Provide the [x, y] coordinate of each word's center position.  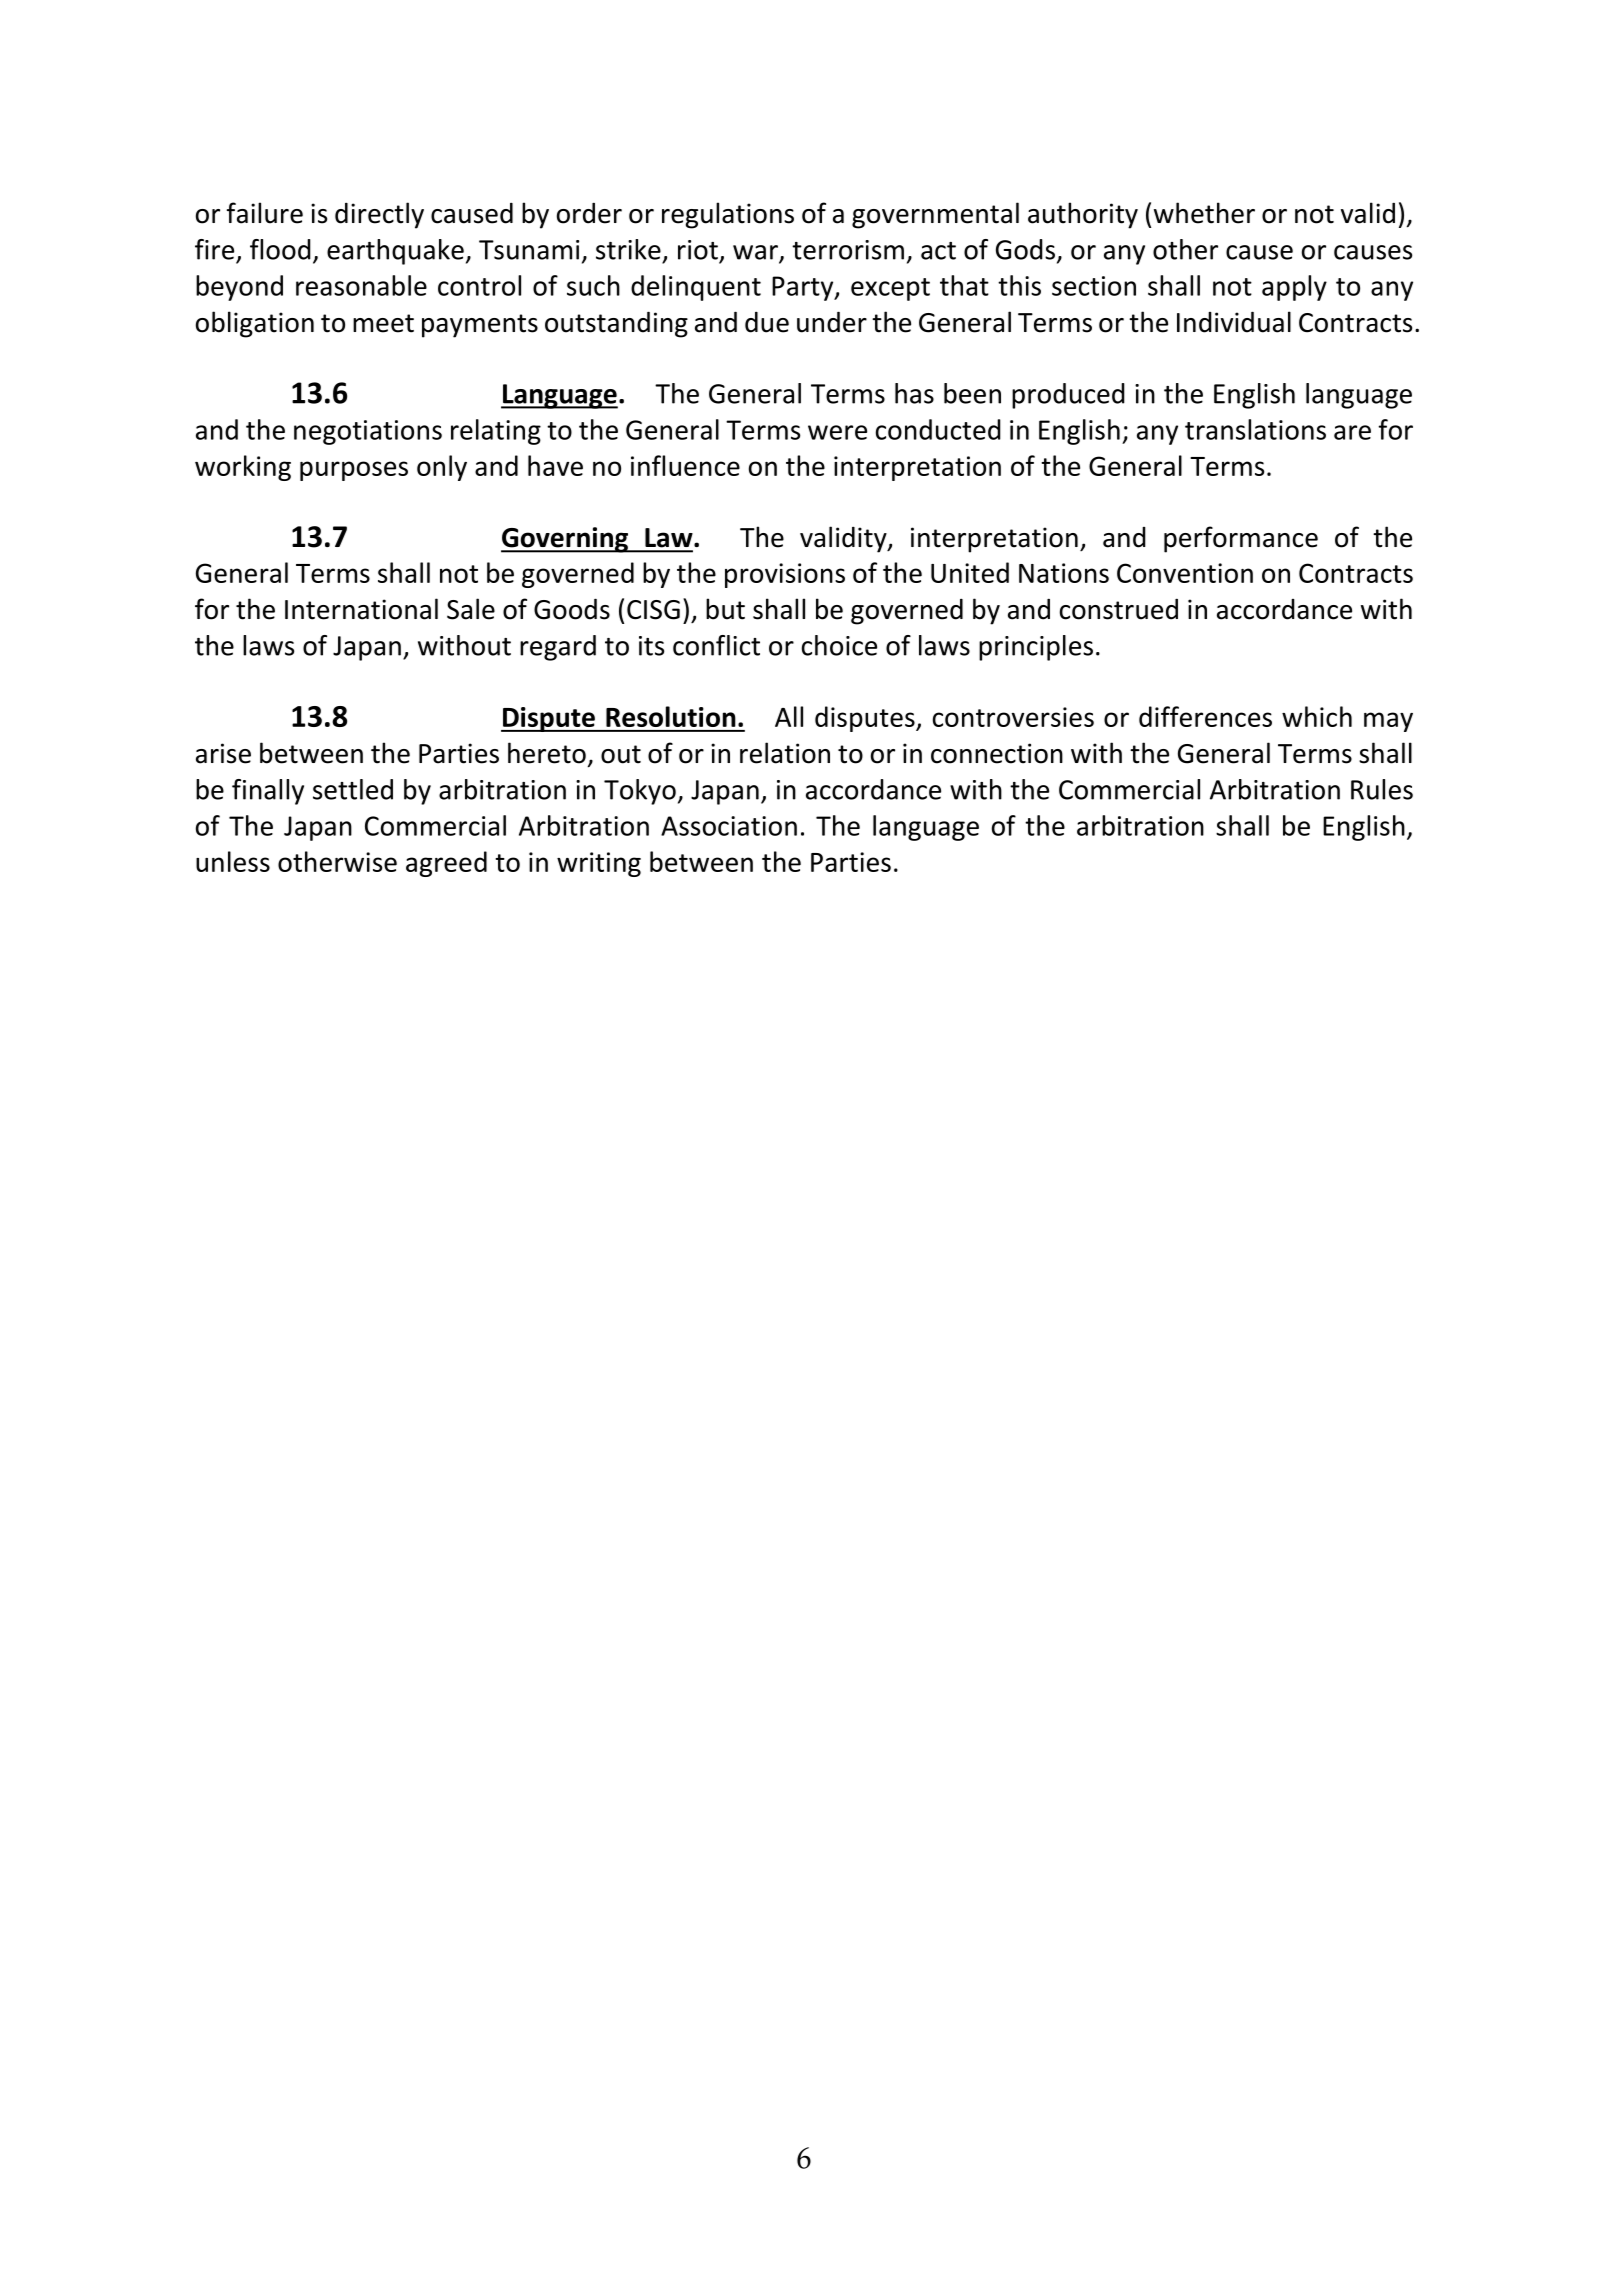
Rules [1382, 789]
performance [1241, 539]
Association [729, 826]
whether [1204, 213]
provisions [785, 575]
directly [379, 215]
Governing [566, 540]
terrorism [848, 250]
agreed [446, 864]
